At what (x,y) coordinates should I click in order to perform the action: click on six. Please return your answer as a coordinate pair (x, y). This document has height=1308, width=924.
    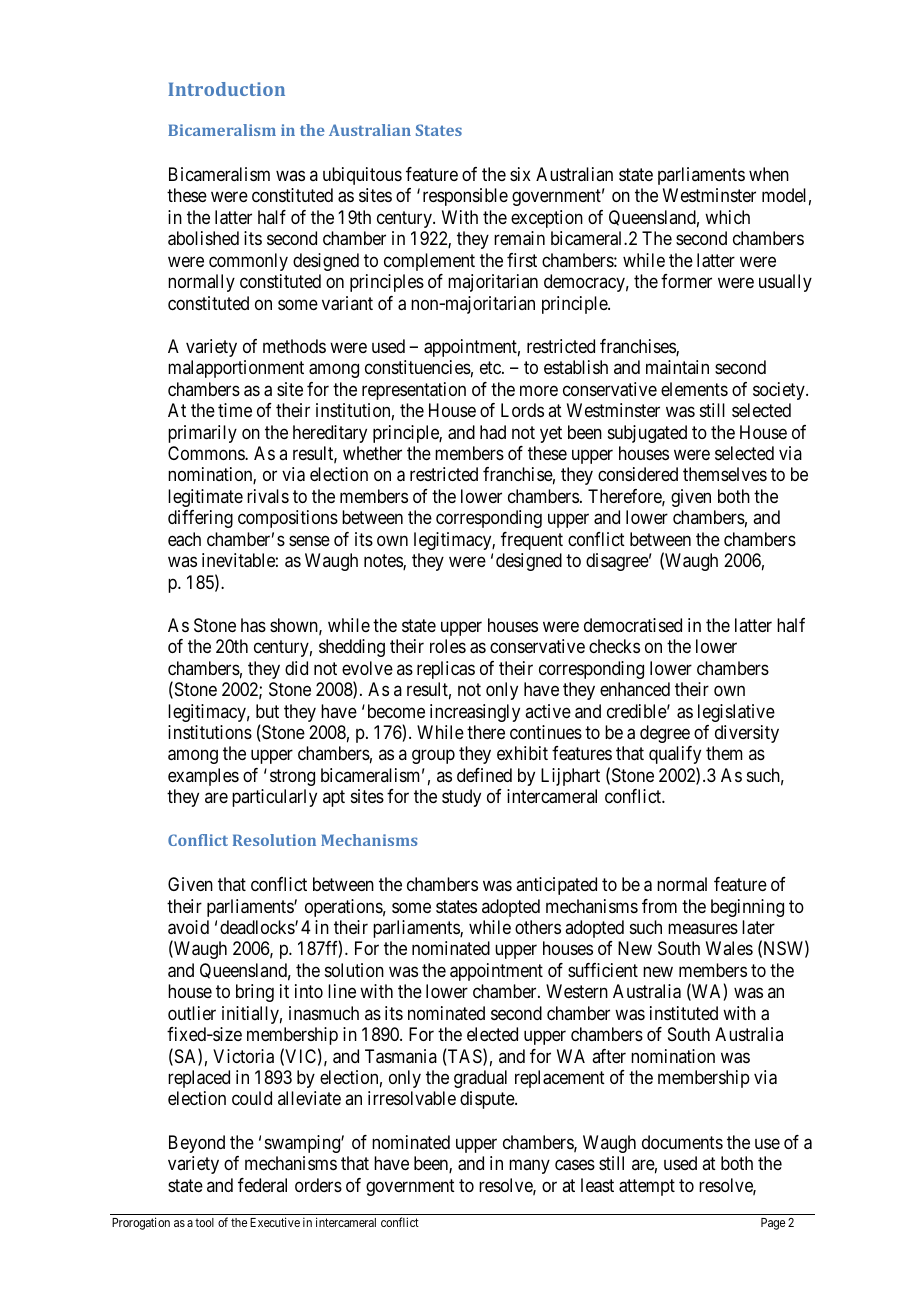
    Looking at the image, I should click on (520, 174).
